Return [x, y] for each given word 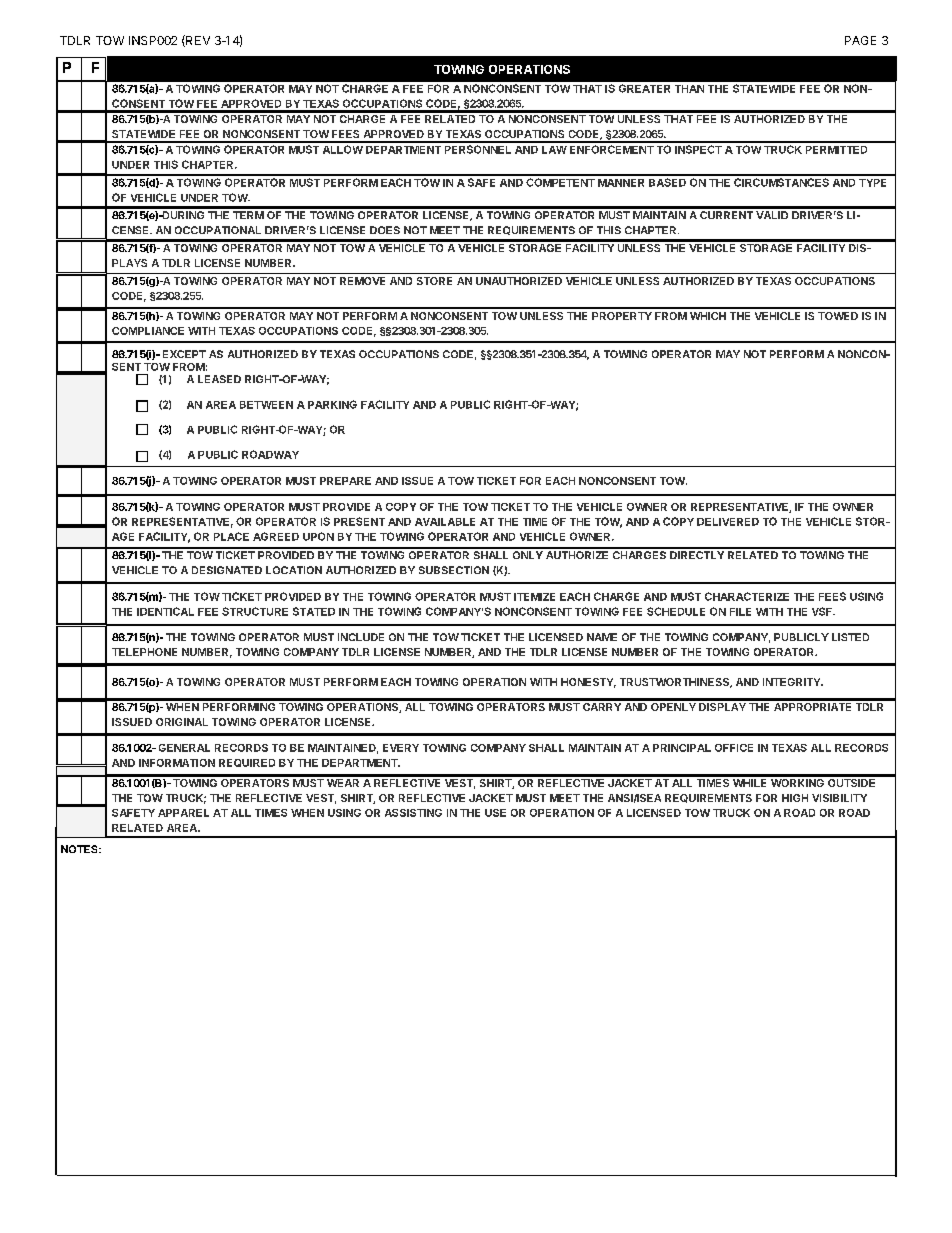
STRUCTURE [255, 611]
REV [197, 41]
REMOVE [362, 281]
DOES [385, 230]
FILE [740, 612]
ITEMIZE [534, 597]
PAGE [860, 40]
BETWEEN [266, 405]
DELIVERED [728, 522]
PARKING [332, 404]
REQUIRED [247, 763]
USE [495, 813]
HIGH [795, 798]
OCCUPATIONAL [218, 230]
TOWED [838, 316]
